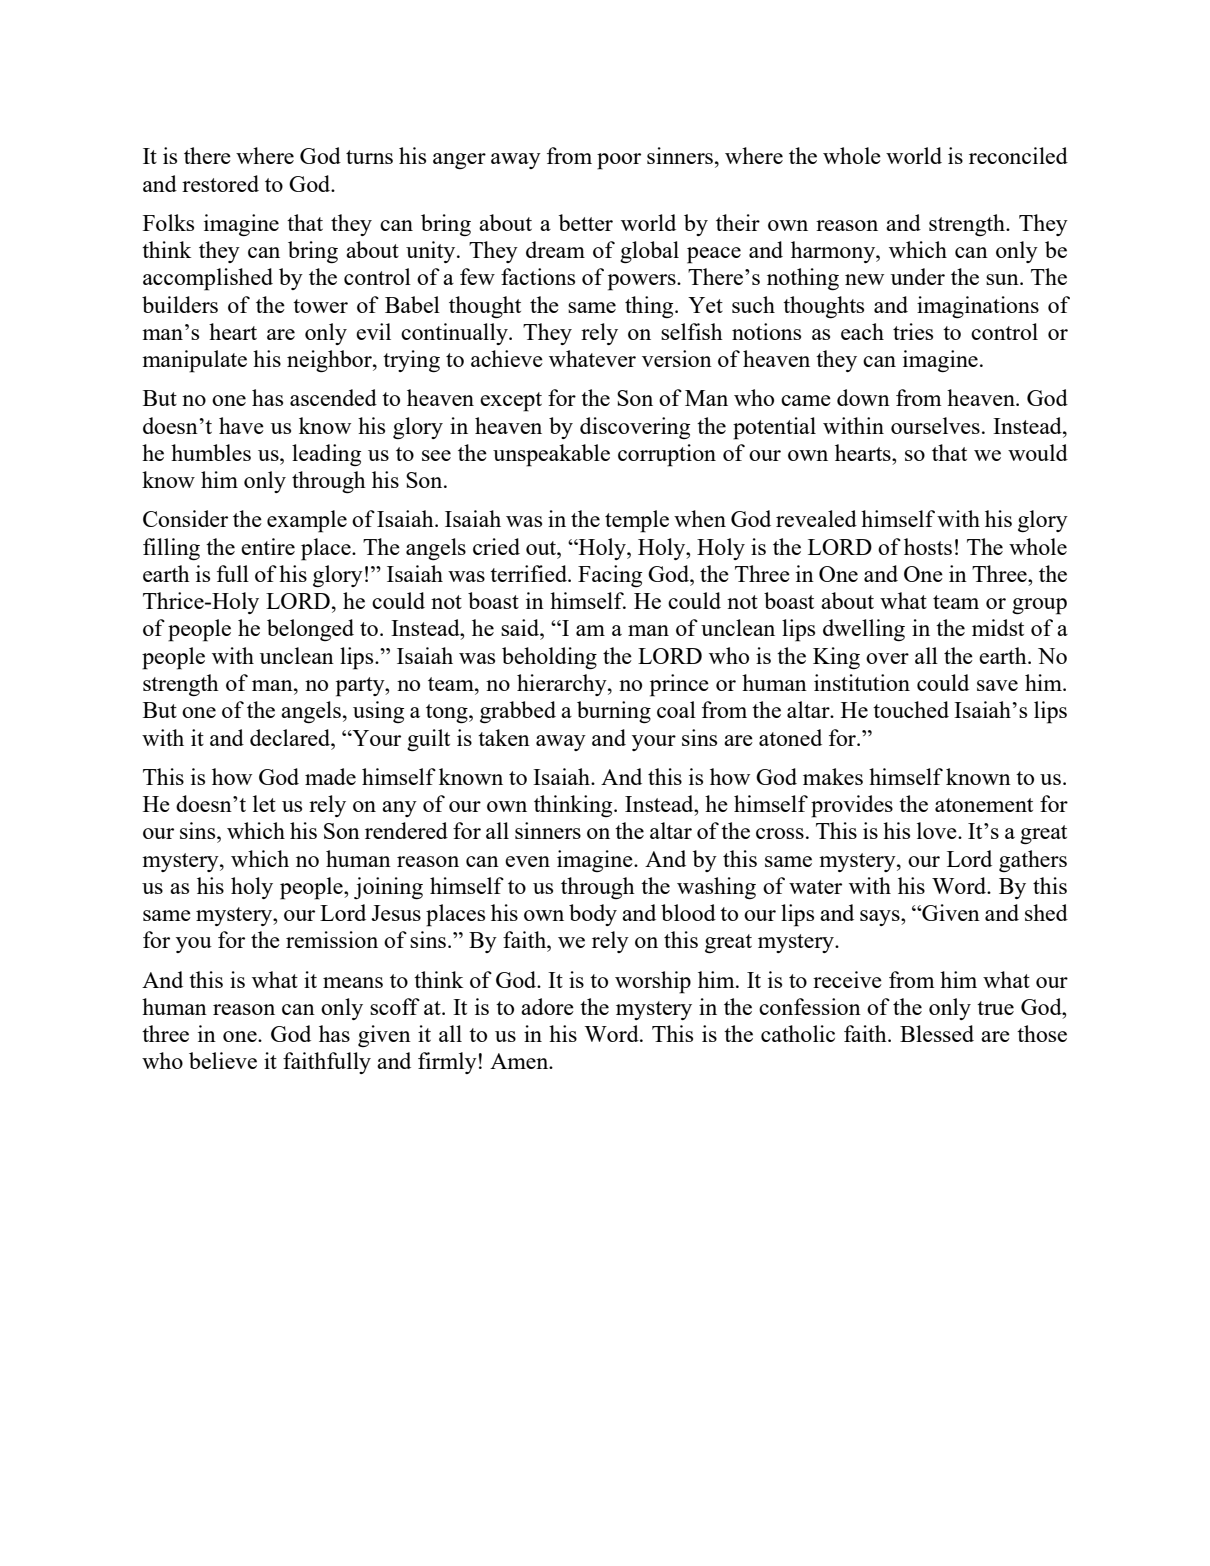 This screenshot has width=1210, height=1566. Describe the element at coordinates (610, 576) in the screenshot. I see `Facing` at that location.
